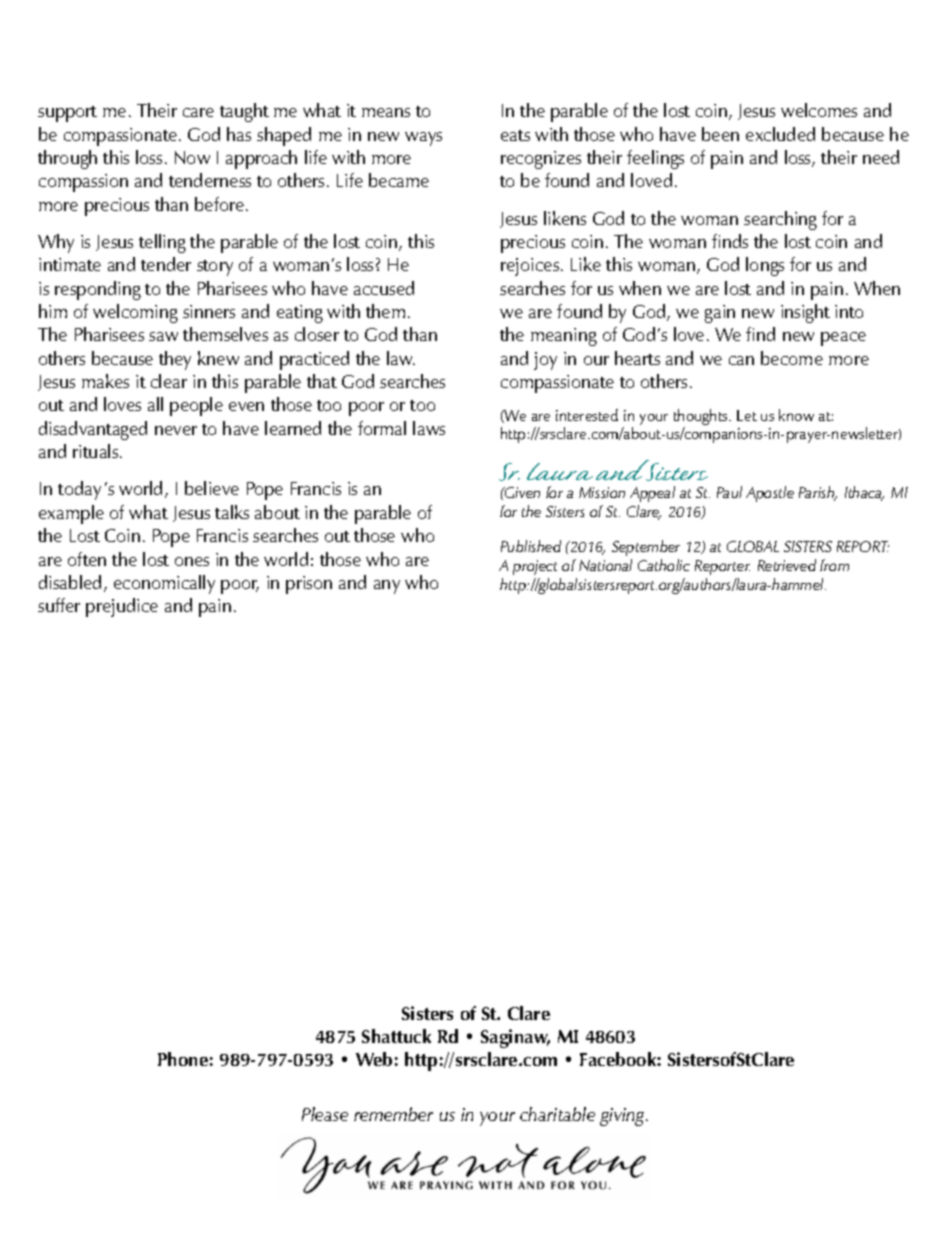  What do you see at coordinates (325, 1114) in the screenshot?
I see `Please` at bounding box center [325, 1114].
